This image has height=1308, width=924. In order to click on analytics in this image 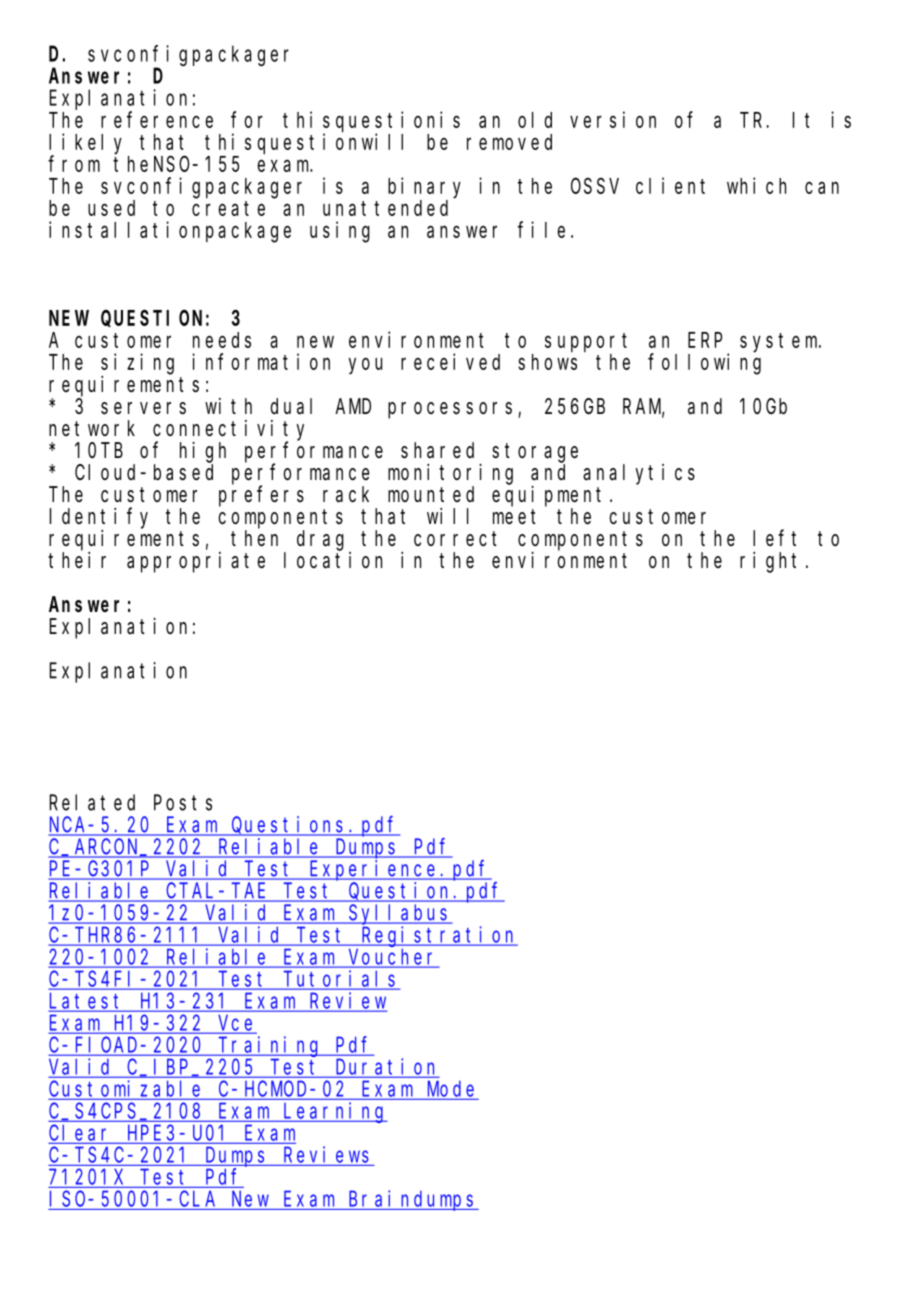, I will do `click(639, 474)`.
